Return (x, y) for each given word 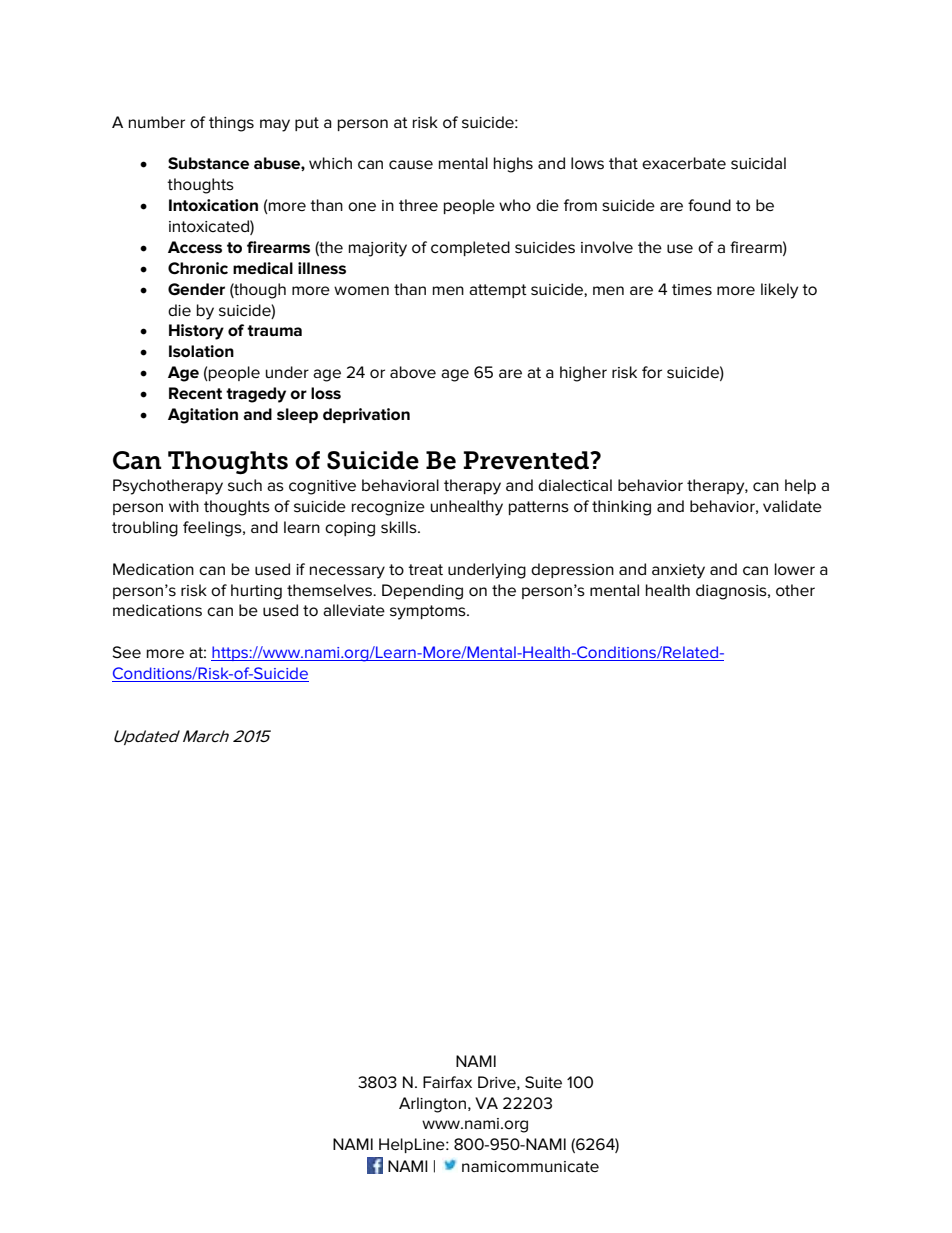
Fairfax (447, 1082)
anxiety (678, 571)
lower (795, 569)
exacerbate (684, 163)
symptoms (429, 612)
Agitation (203, 416)
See (126, 652)
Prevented (527, 460)
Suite (543, 1082)
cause (411, 165)
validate (792, 506)
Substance (208, 163)
